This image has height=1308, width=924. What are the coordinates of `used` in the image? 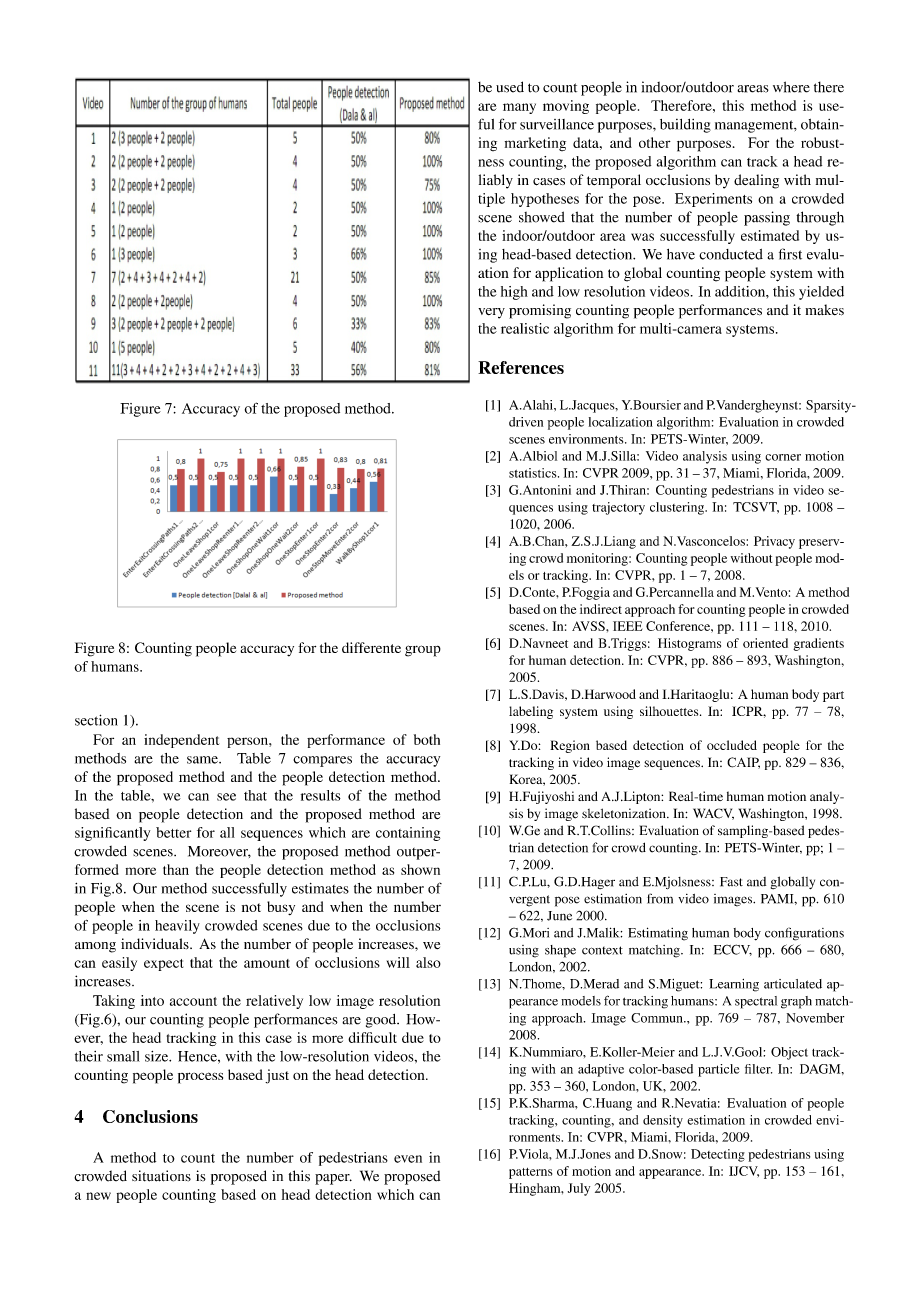 It's located at (510, 87).
